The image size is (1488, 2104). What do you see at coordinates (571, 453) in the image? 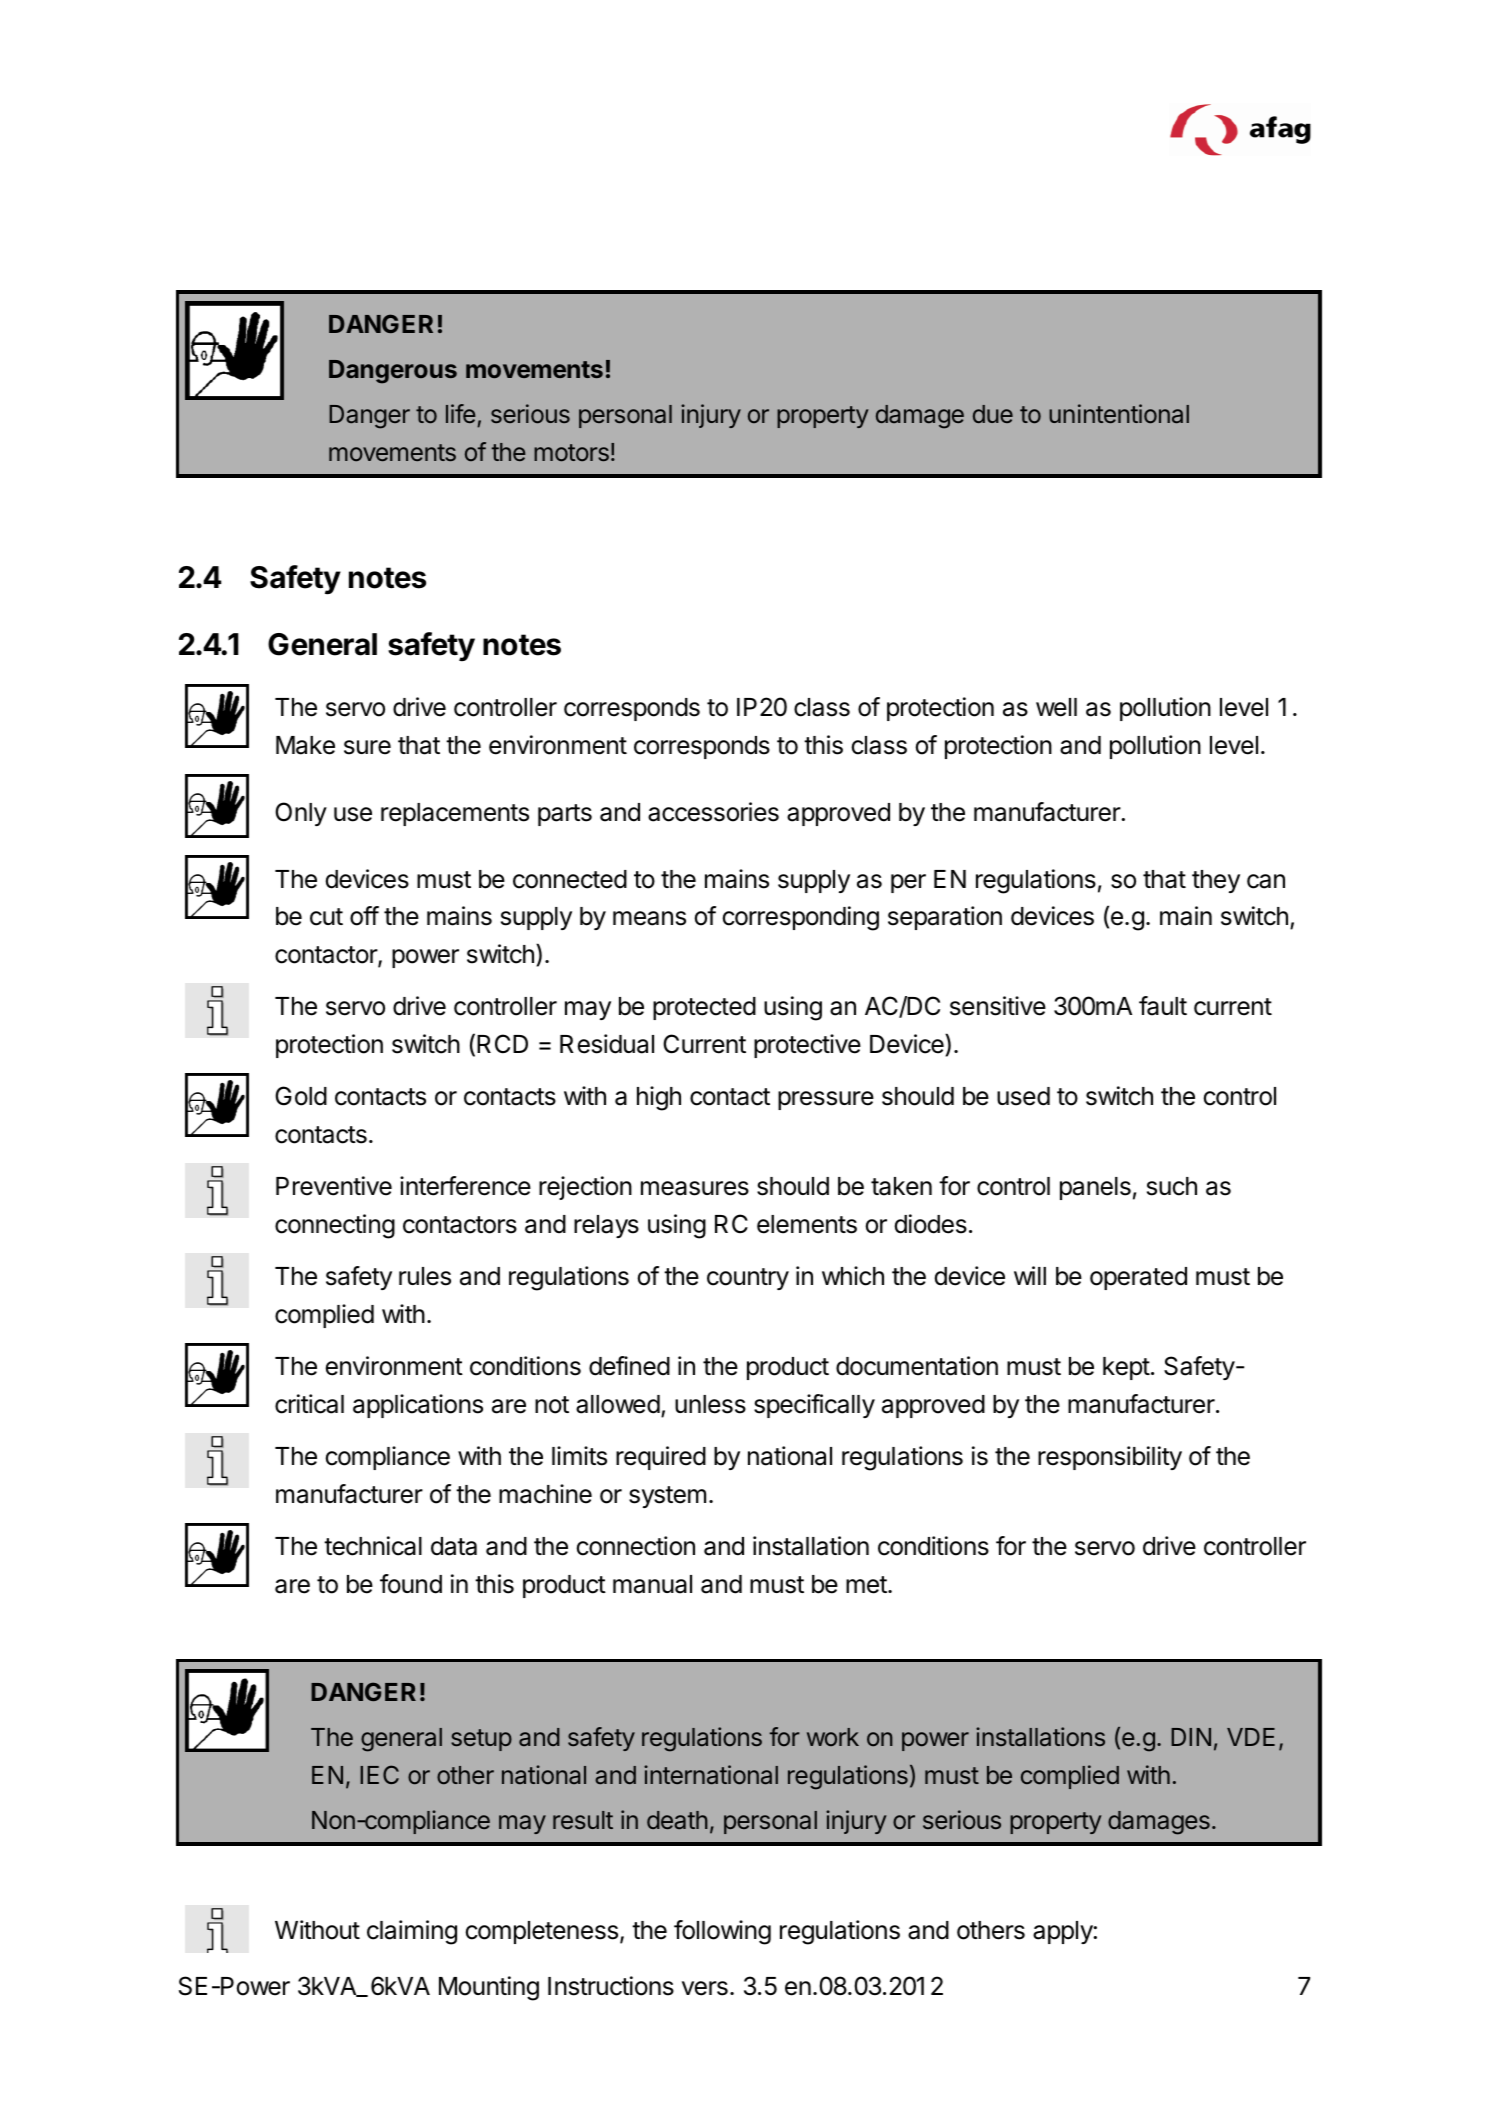
I see `motors` at bounding box center [571, 453].
